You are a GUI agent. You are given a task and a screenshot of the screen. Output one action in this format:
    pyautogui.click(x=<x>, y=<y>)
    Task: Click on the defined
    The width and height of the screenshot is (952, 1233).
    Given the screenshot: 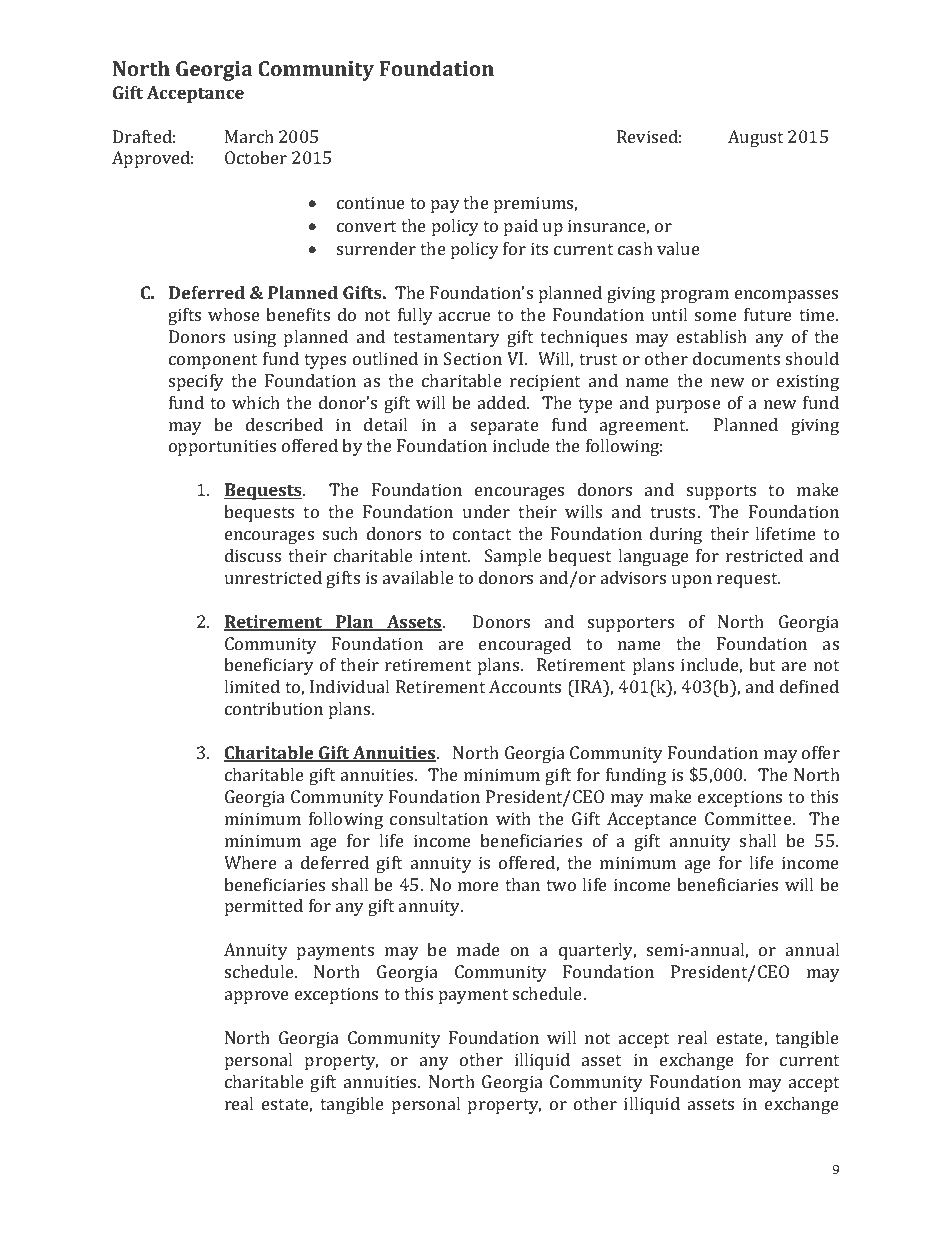 What is the action you would take?
    pyautogui.click(x=809, y=686)
